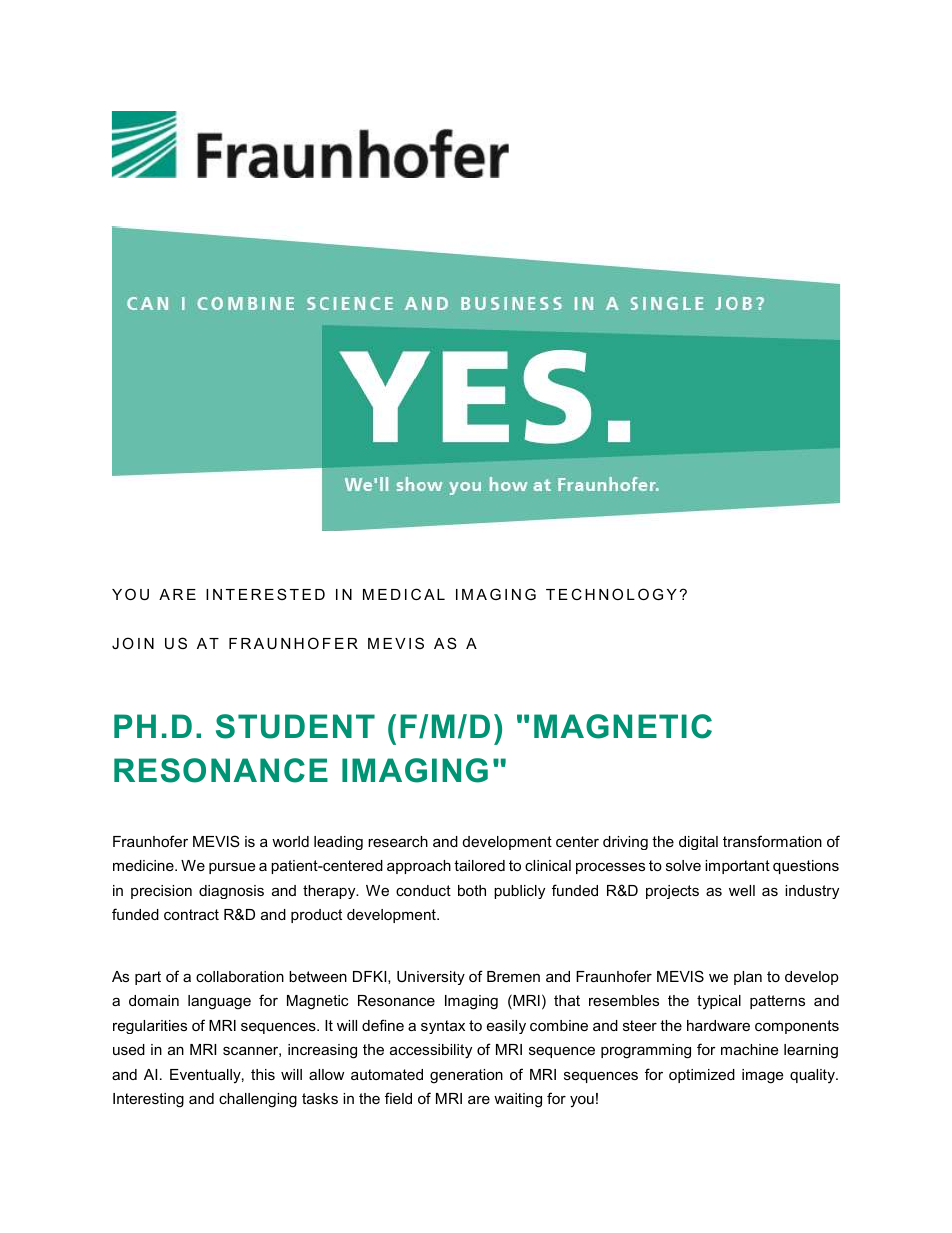 The height and width of the image is (1233, 952). I want to click on world, so click(290, 841).
